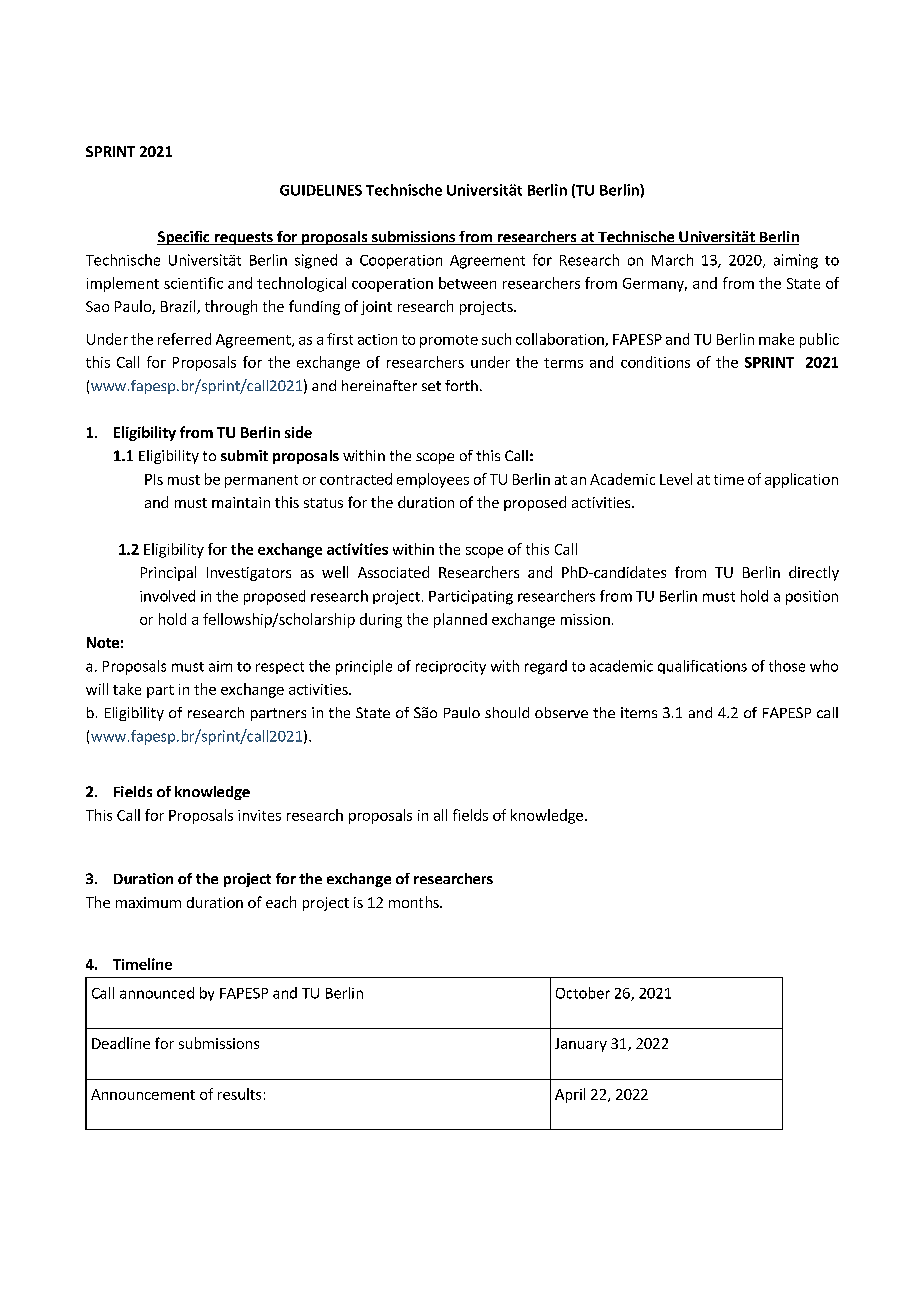  Describe the element at coordinates (467, 283) in the screenshot. I see `between` at that location.
